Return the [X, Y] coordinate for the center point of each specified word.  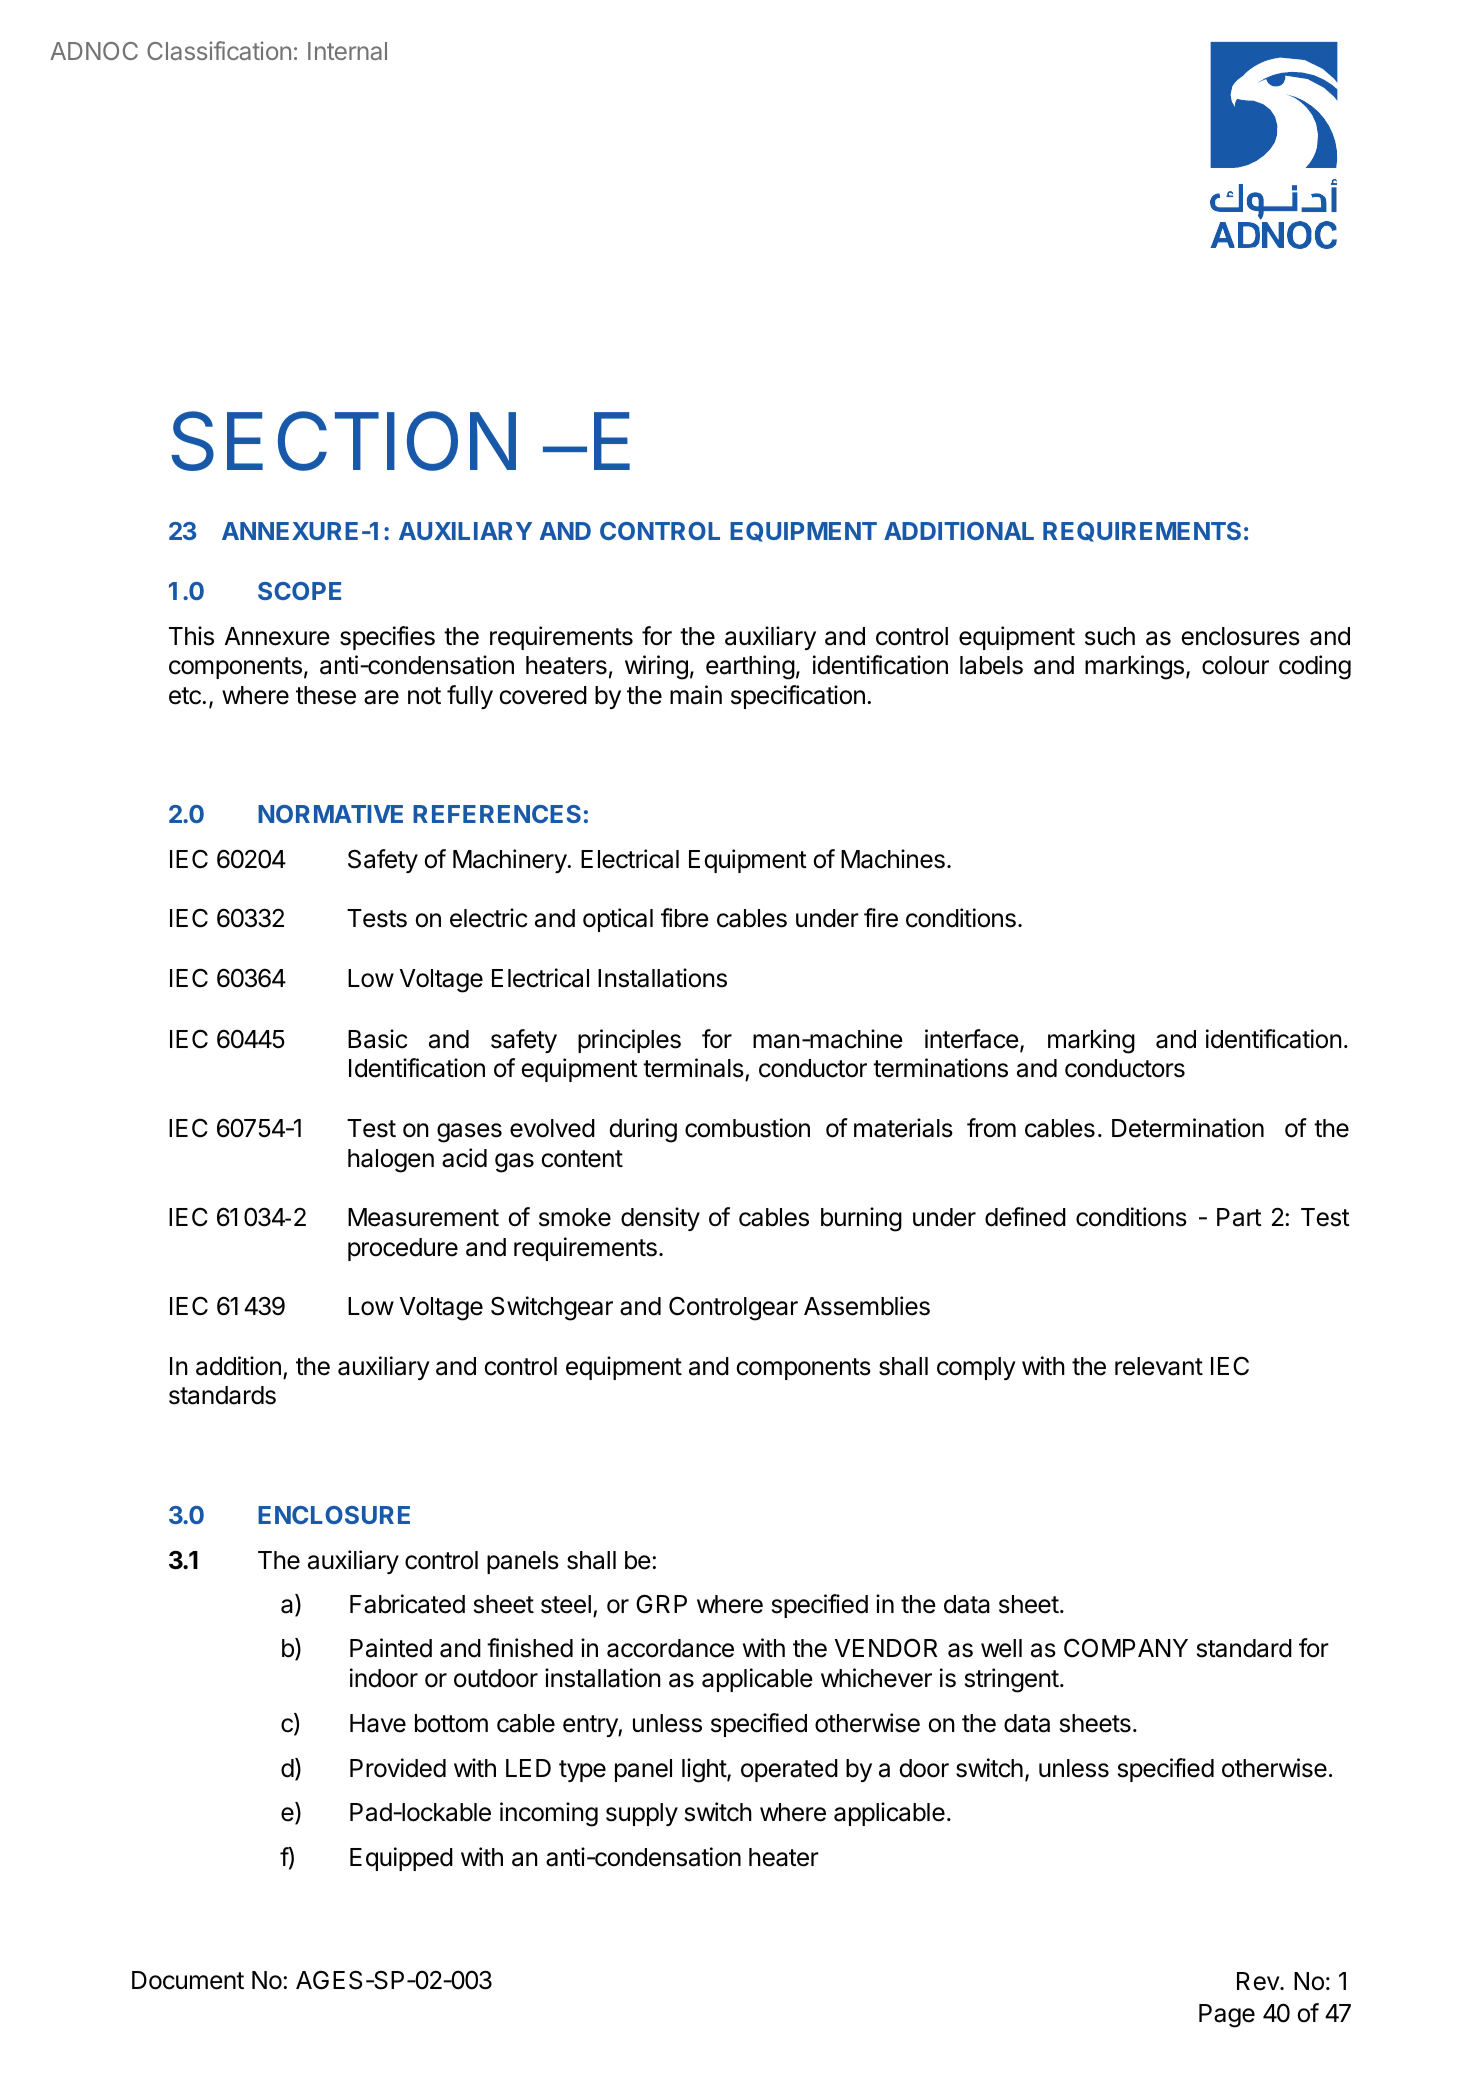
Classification [219, 50]
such [1110, 636]
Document [188, 1980]
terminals [694, 1069]
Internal [347, 51]
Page [1227, 2016]
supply [642, 1814]
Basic [377, 1039]
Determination [1188, 1128]
